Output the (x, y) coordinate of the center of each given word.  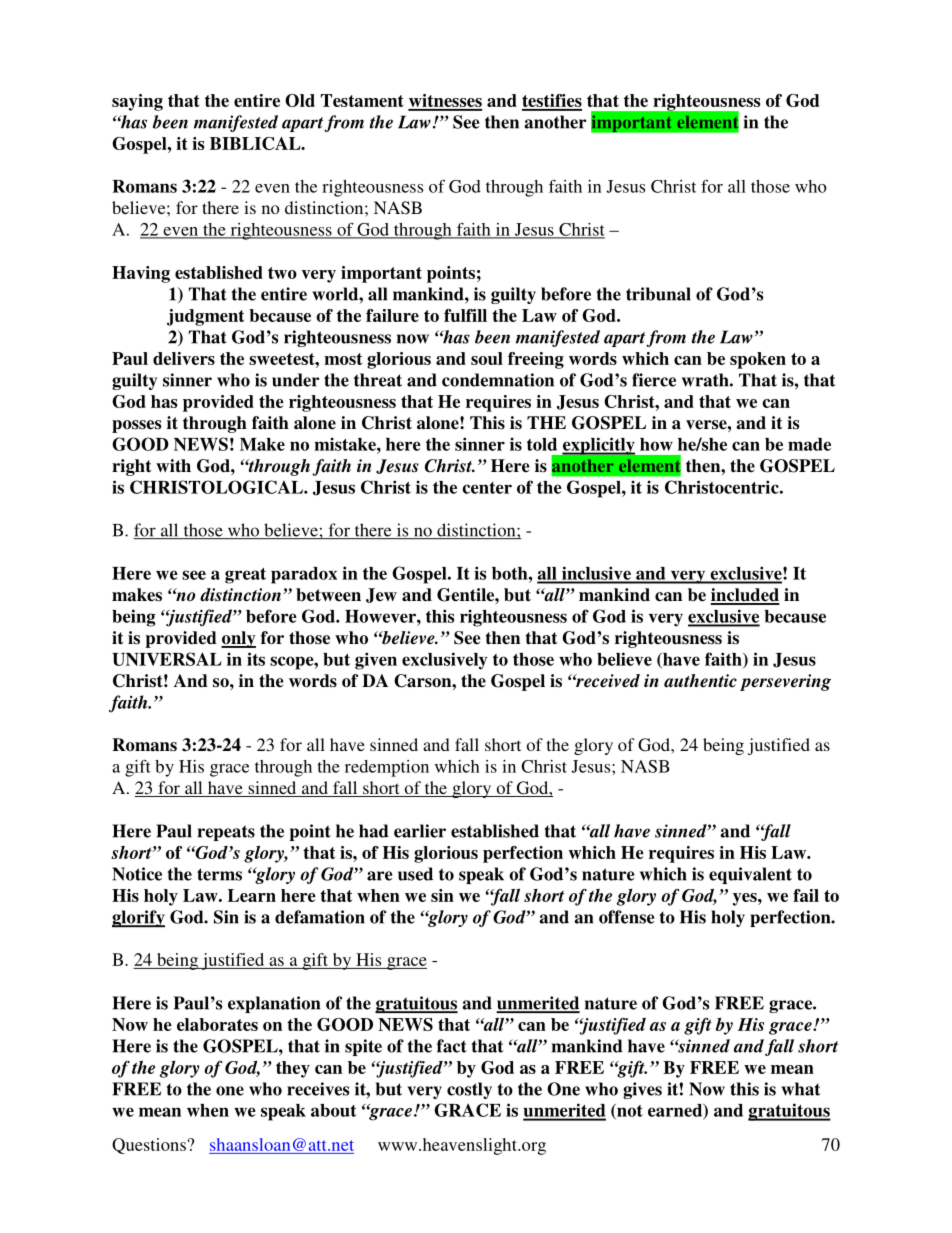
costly (469, 1090)
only (238, 639)
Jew (381, 595)
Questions (149, 1146)
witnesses (445, 102)
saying (137, 102)
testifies (552, 102)
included (745, 596)
